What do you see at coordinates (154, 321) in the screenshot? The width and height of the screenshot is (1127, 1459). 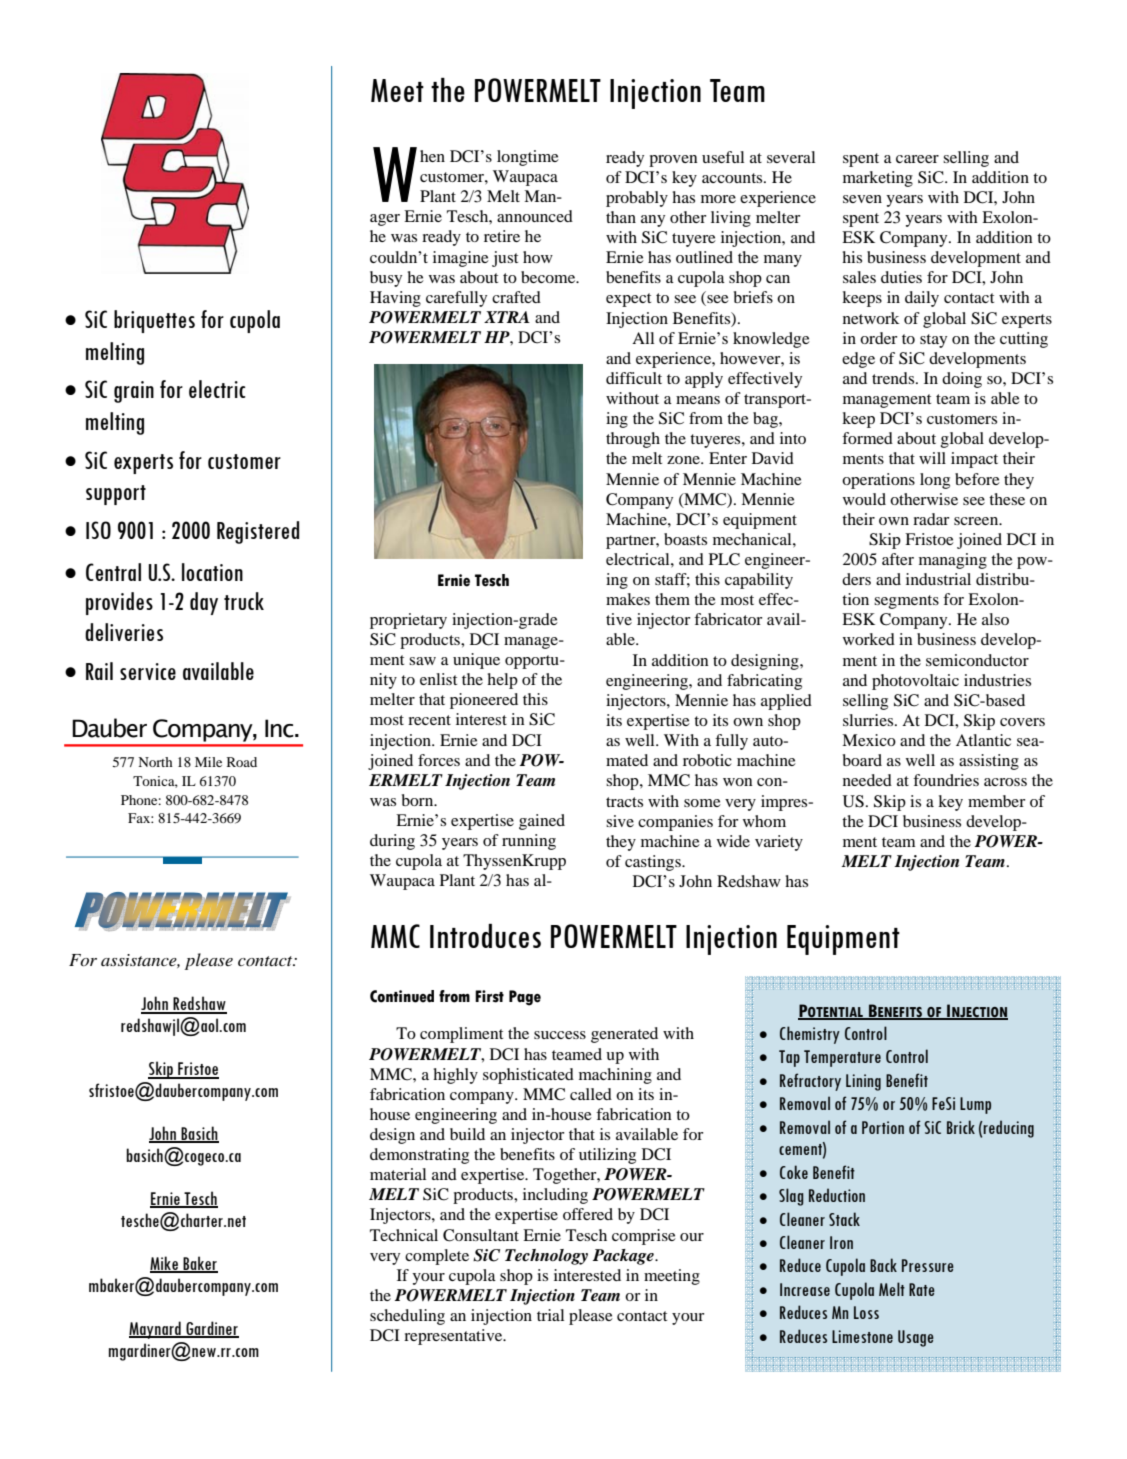 I see `briquettes` at bounding box center [154, 321].
